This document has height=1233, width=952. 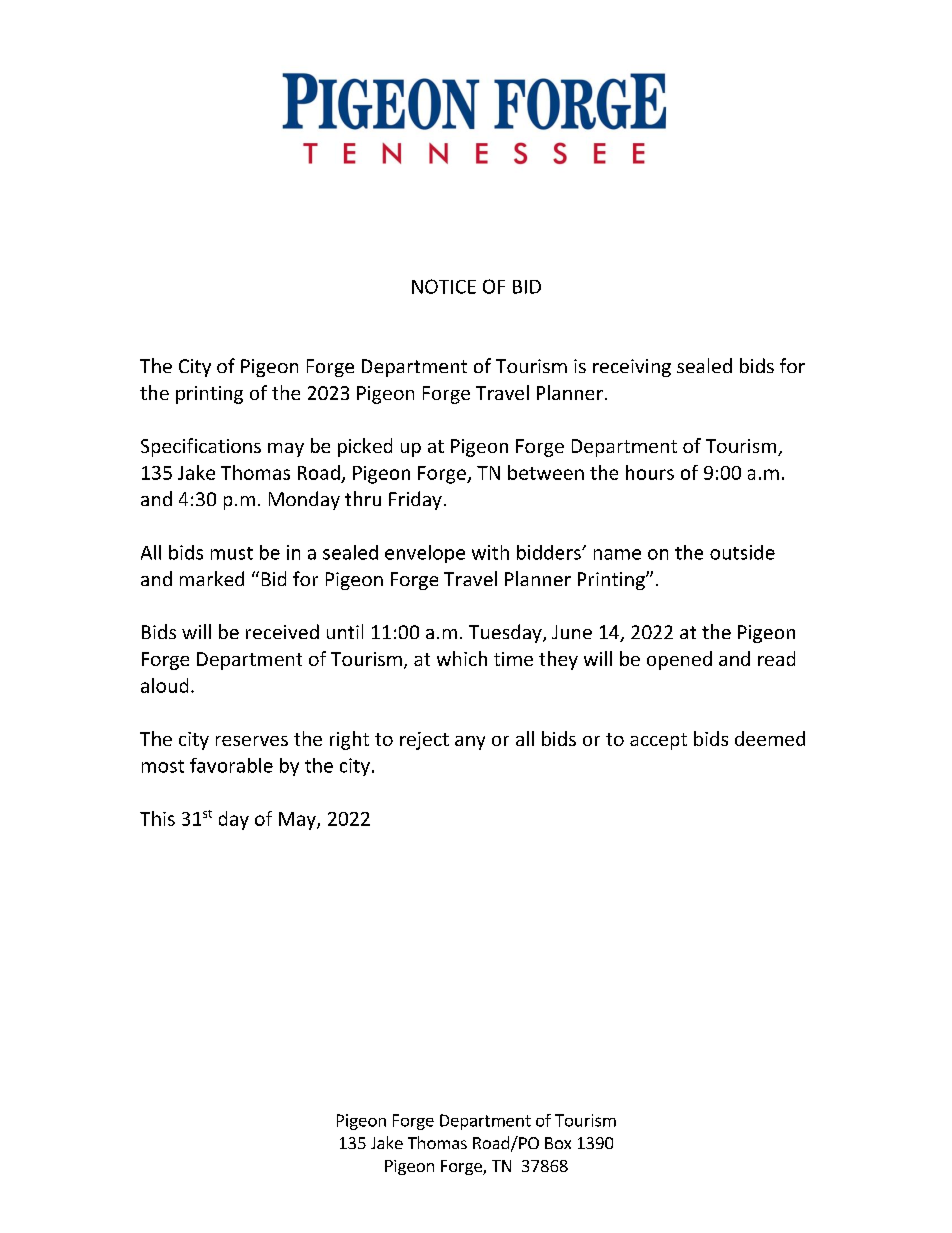 I want to click on reserves, so click(x=252, y=741).
